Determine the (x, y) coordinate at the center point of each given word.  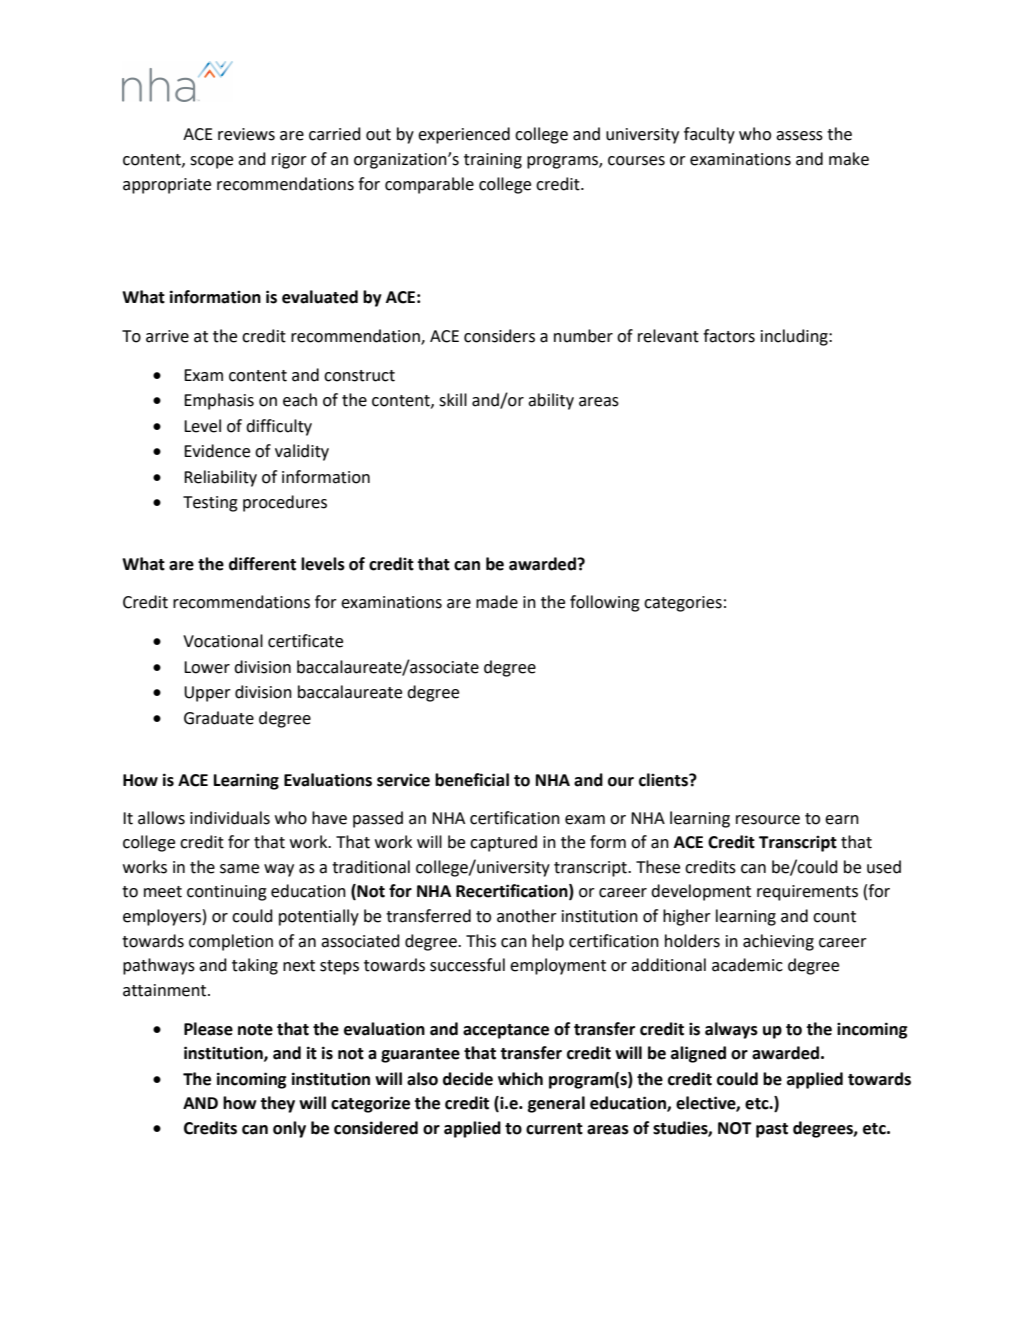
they (277, 1104)
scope (211, 162)
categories (683, 604)
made (497, 602)
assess (799, 136)
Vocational (223, 641)
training (493, 161)
